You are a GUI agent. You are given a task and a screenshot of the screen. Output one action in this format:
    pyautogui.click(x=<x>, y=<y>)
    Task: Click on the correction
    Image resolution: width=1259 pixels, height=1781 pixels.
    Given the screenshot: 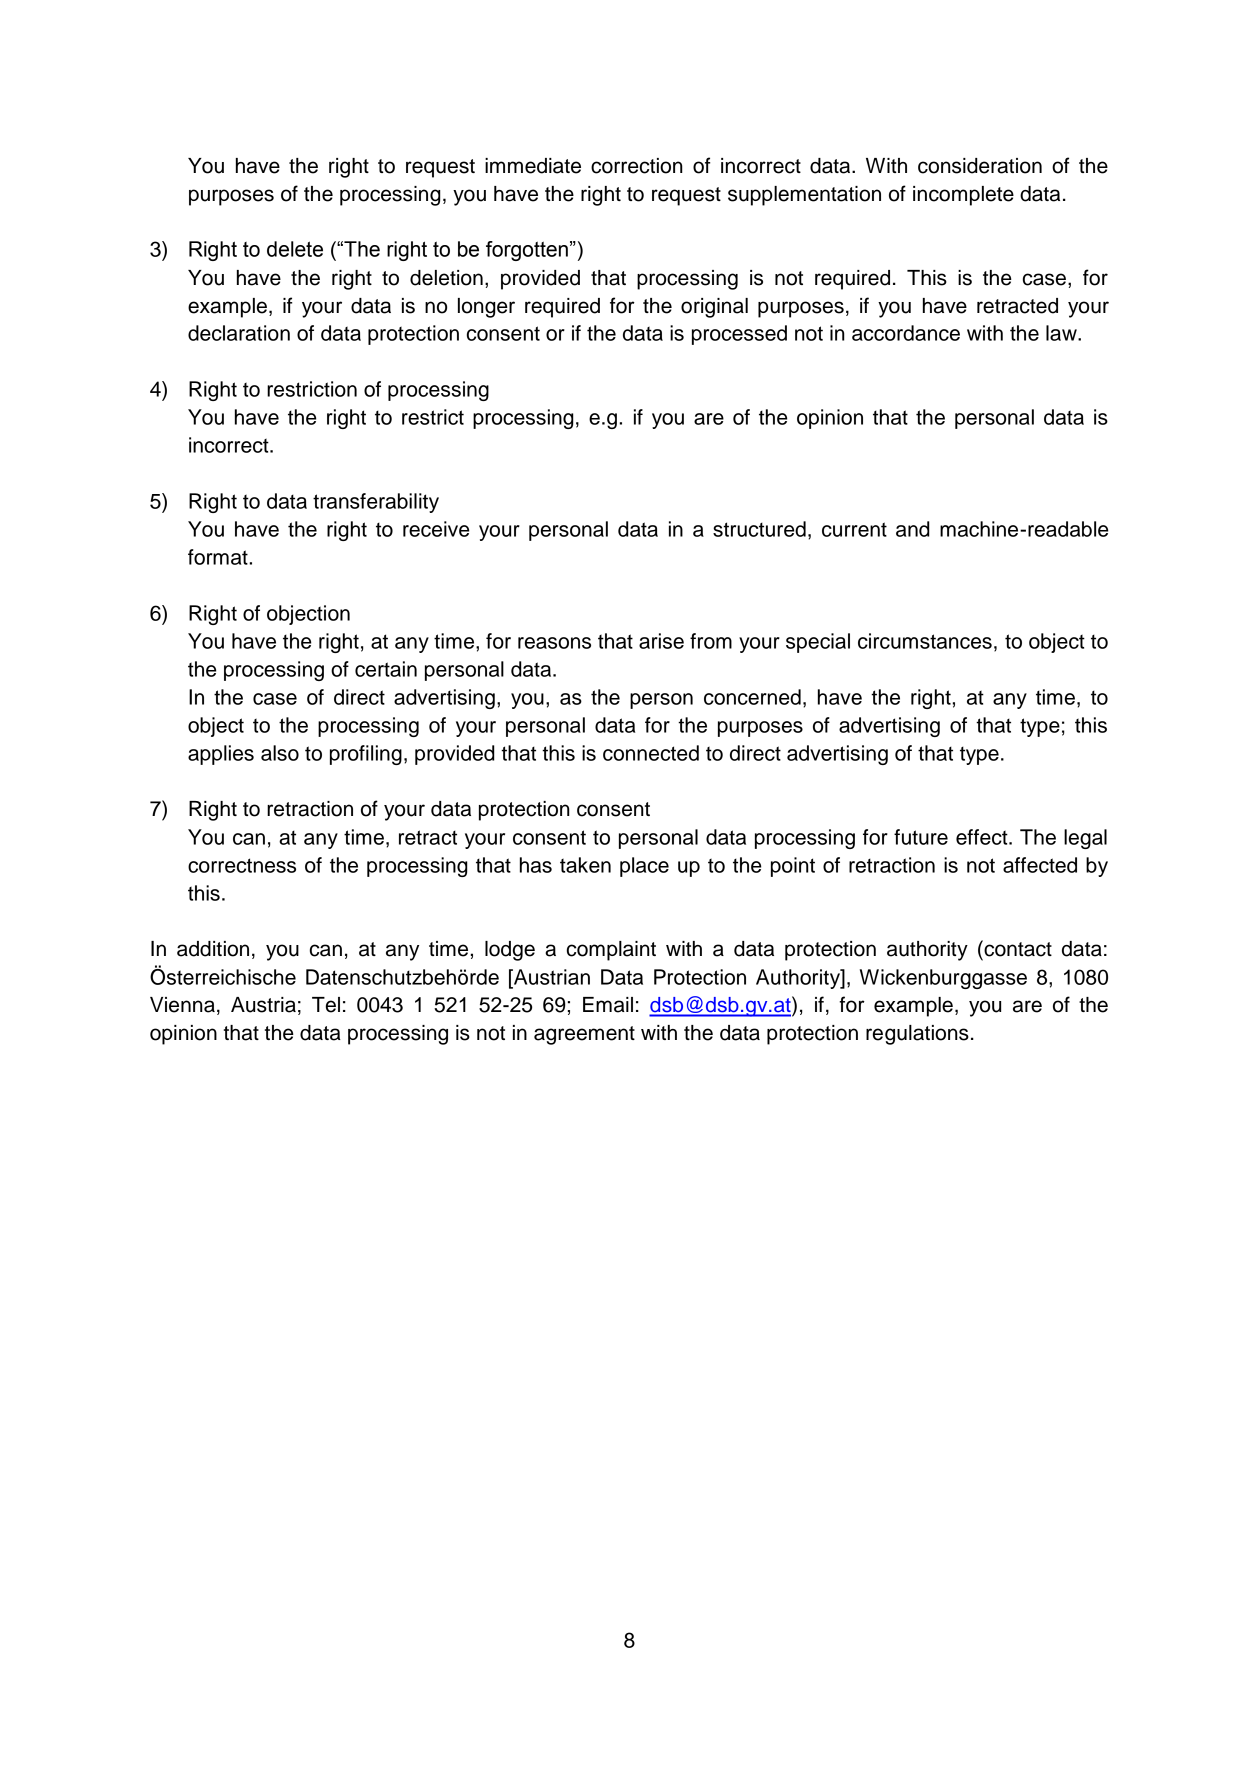 What is the action you would take?
    pyautogui.click(x=637, y=166)
